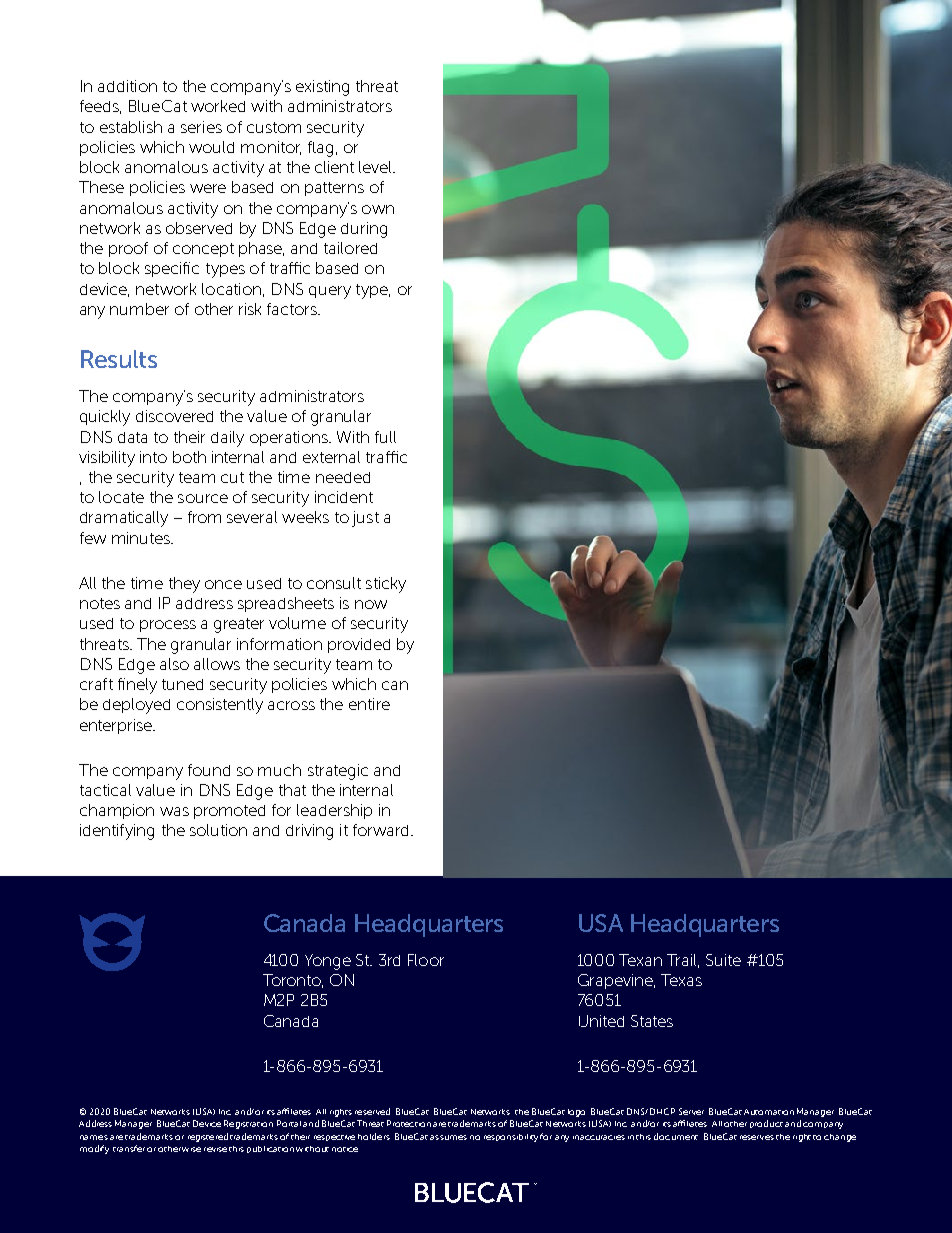 The image size is (952, 1233). I want to click on series, so click(201, 127).
